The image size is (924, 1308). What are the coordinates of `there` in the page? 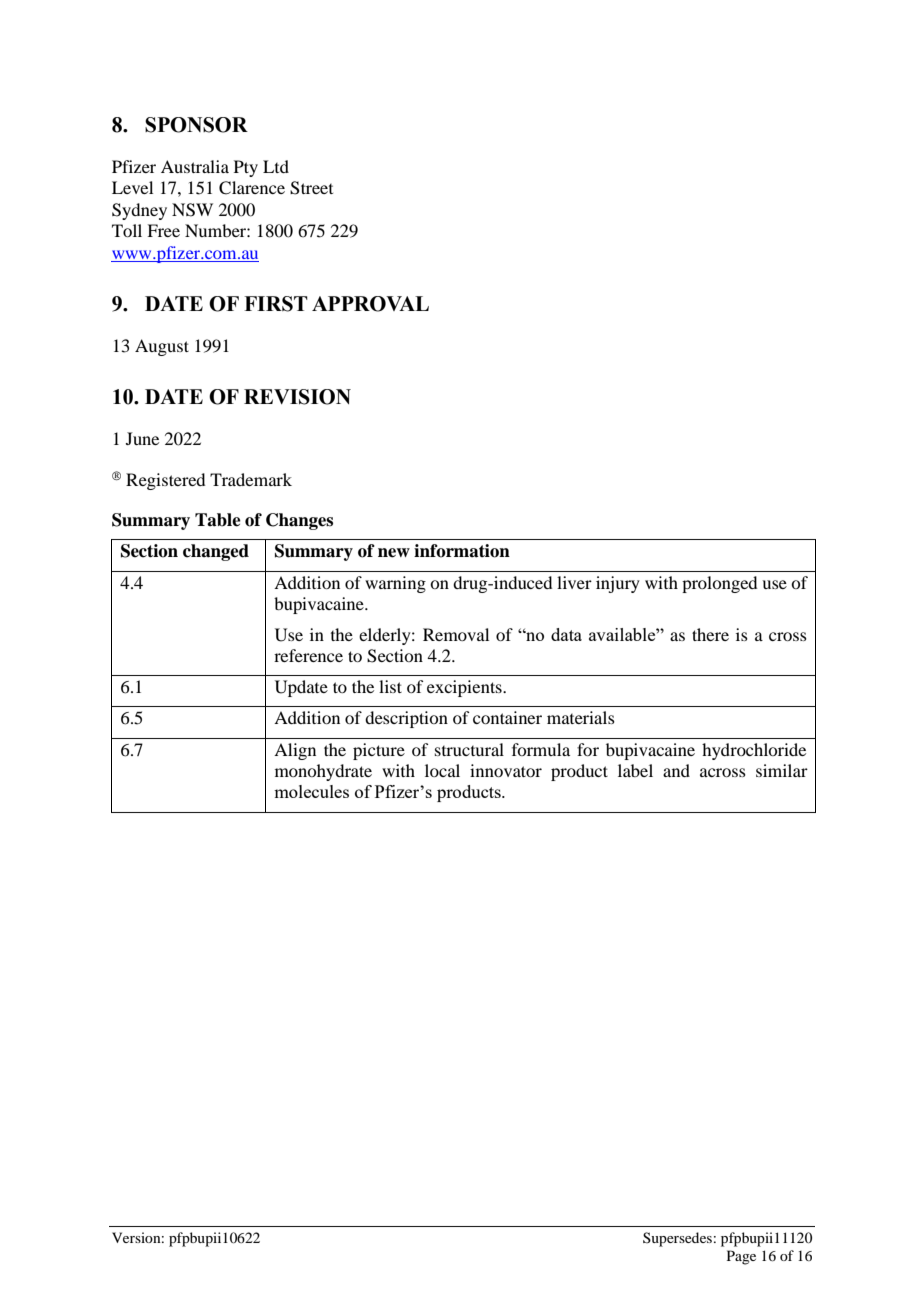 It's located at (710, 634).
